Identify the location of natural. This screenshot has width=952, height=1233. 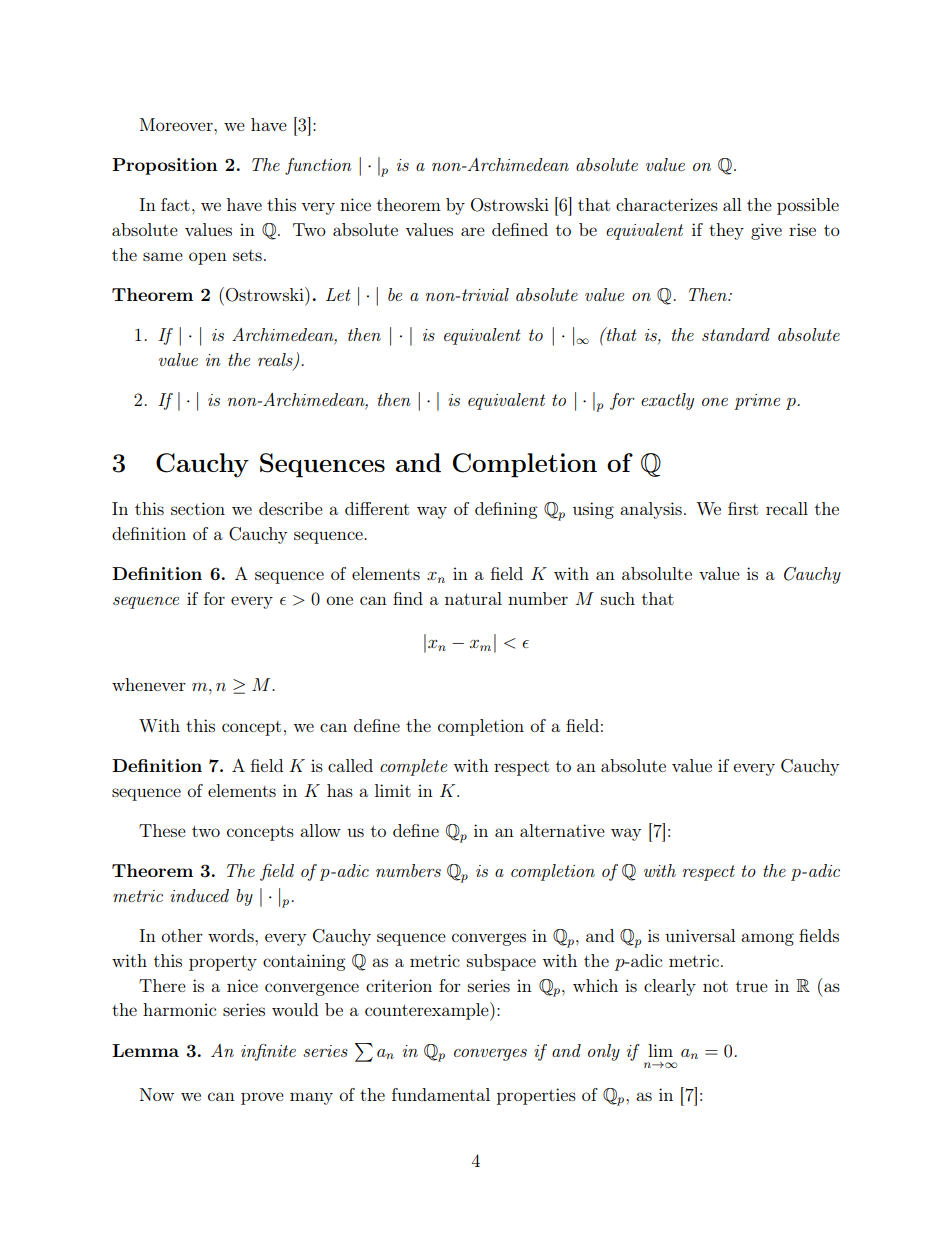
(473, 598).
